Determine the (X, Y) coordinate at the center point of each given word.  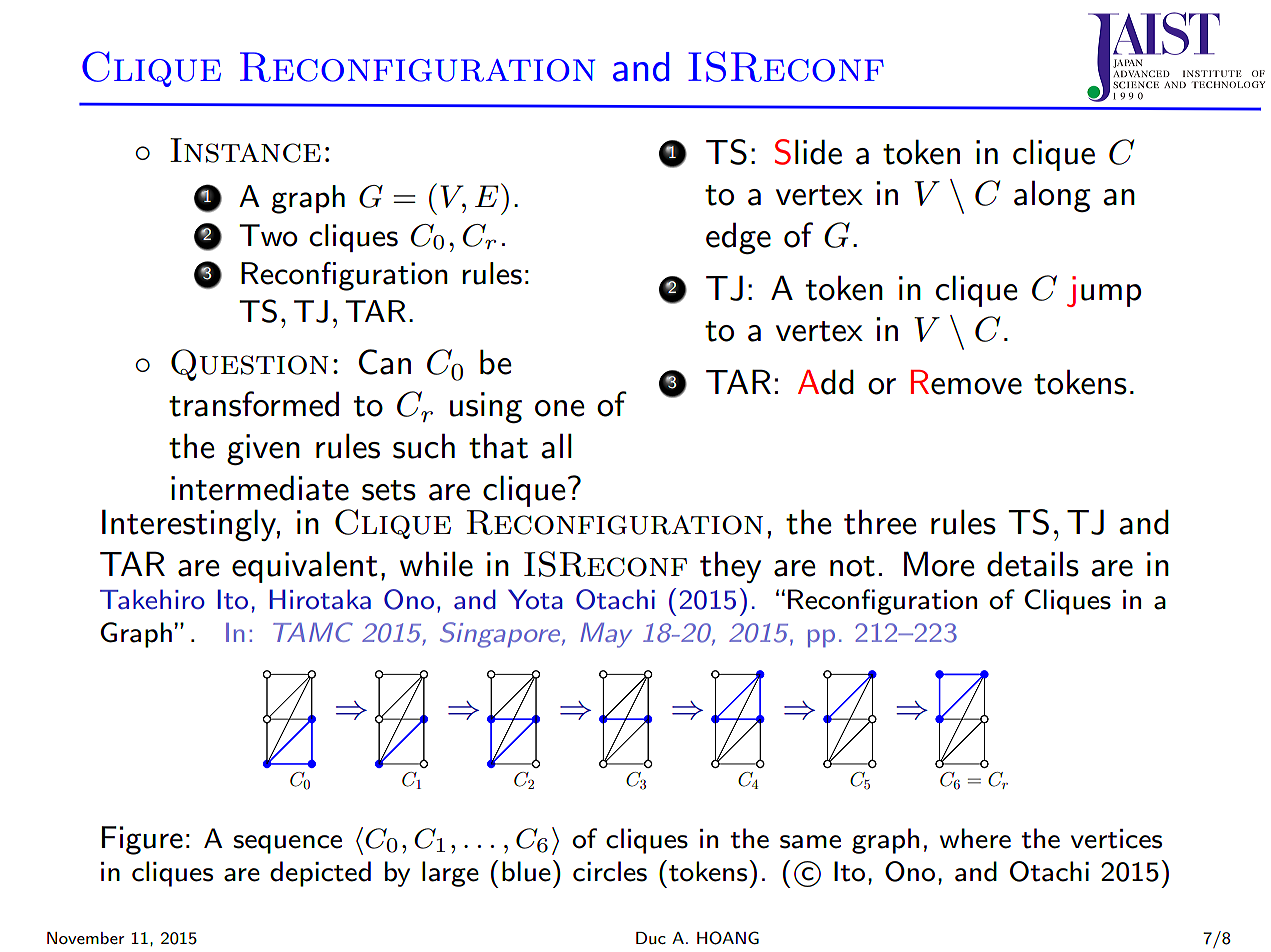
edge (738, 238)
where (975, 838)
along (1052, 196)
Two (268, 235)
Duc (651, 938)
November (85, 938)
